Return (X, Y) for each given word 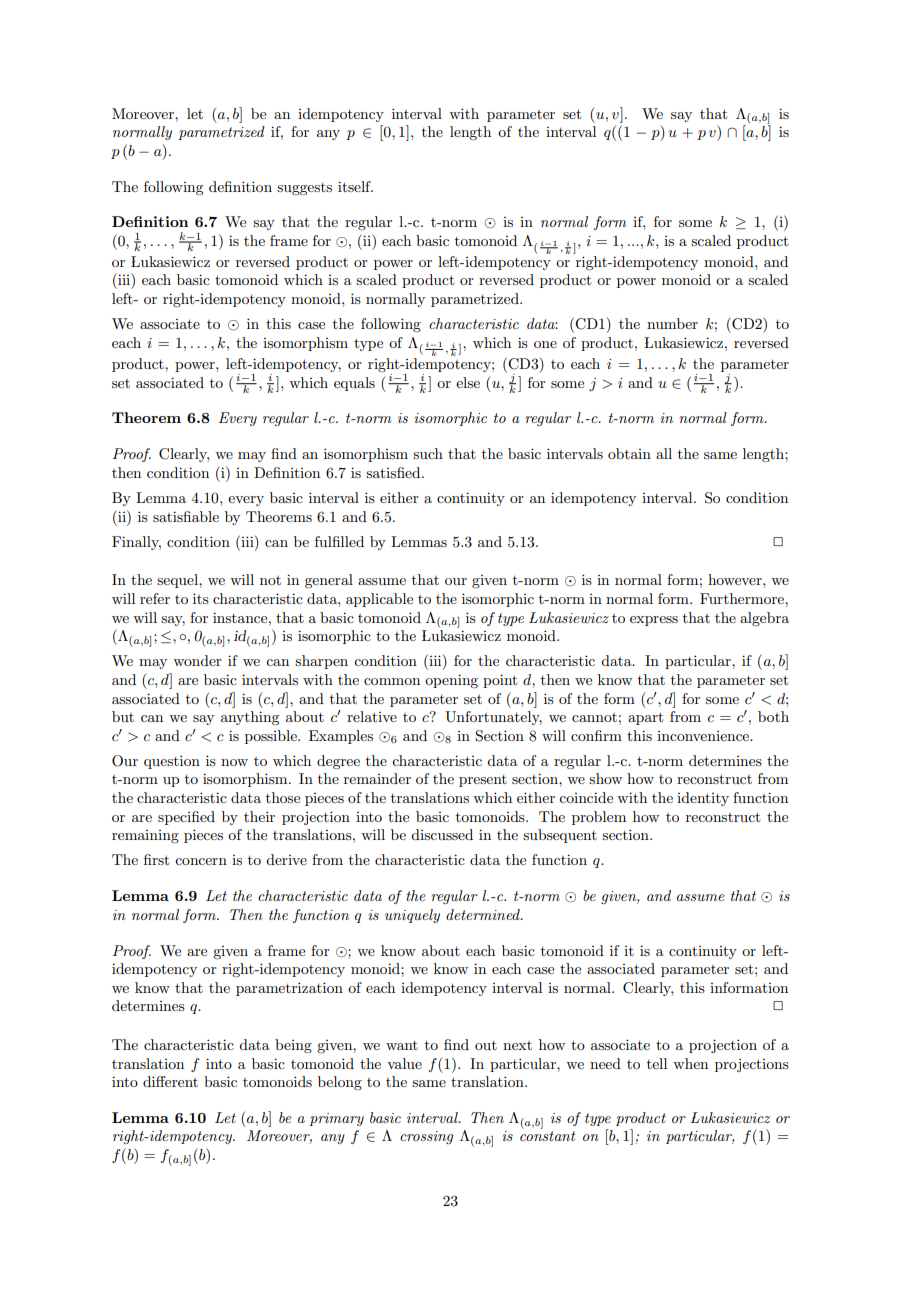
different (170, 1081)
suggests (304, 189)
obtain (629, 453)
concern (201, 861)
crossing (426, 1137)
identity (703, 799)
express (654, 621)
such (428, 453)
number (672, 323)
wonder (197, 660)
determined (484, 914)
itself (355, 186)
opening (451, 681)
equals (354, 384)
